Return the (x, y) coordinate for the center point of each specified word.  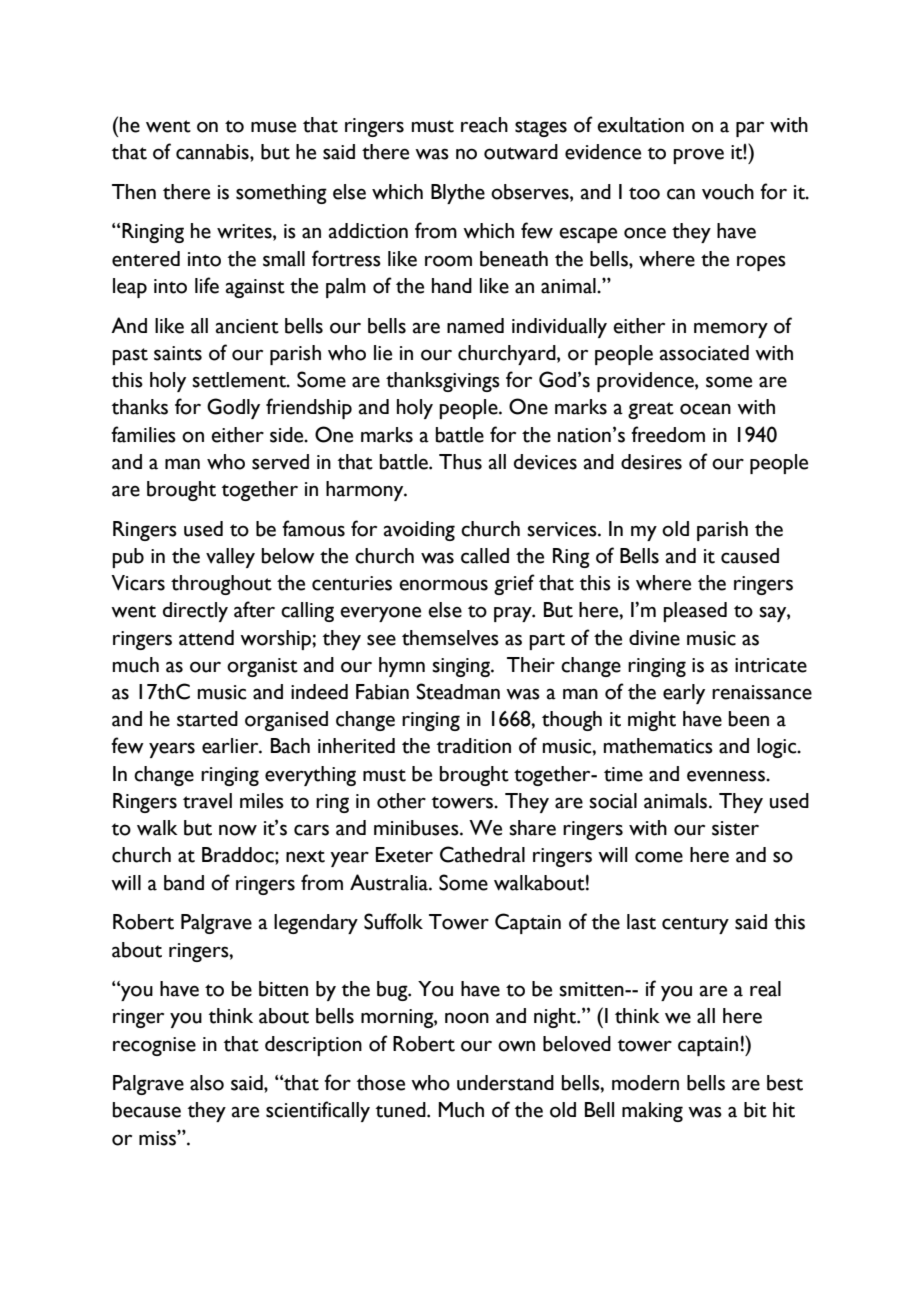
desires (651, 462)
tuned (402, 1110)
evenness (727, 776)
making (652, 1112)
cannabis (213, 152)
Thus (460, 462)
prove (698, 156)
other (401, 801)
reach (484, 125)
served (280, 462)
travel (207, 801)
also (207, 1083)
